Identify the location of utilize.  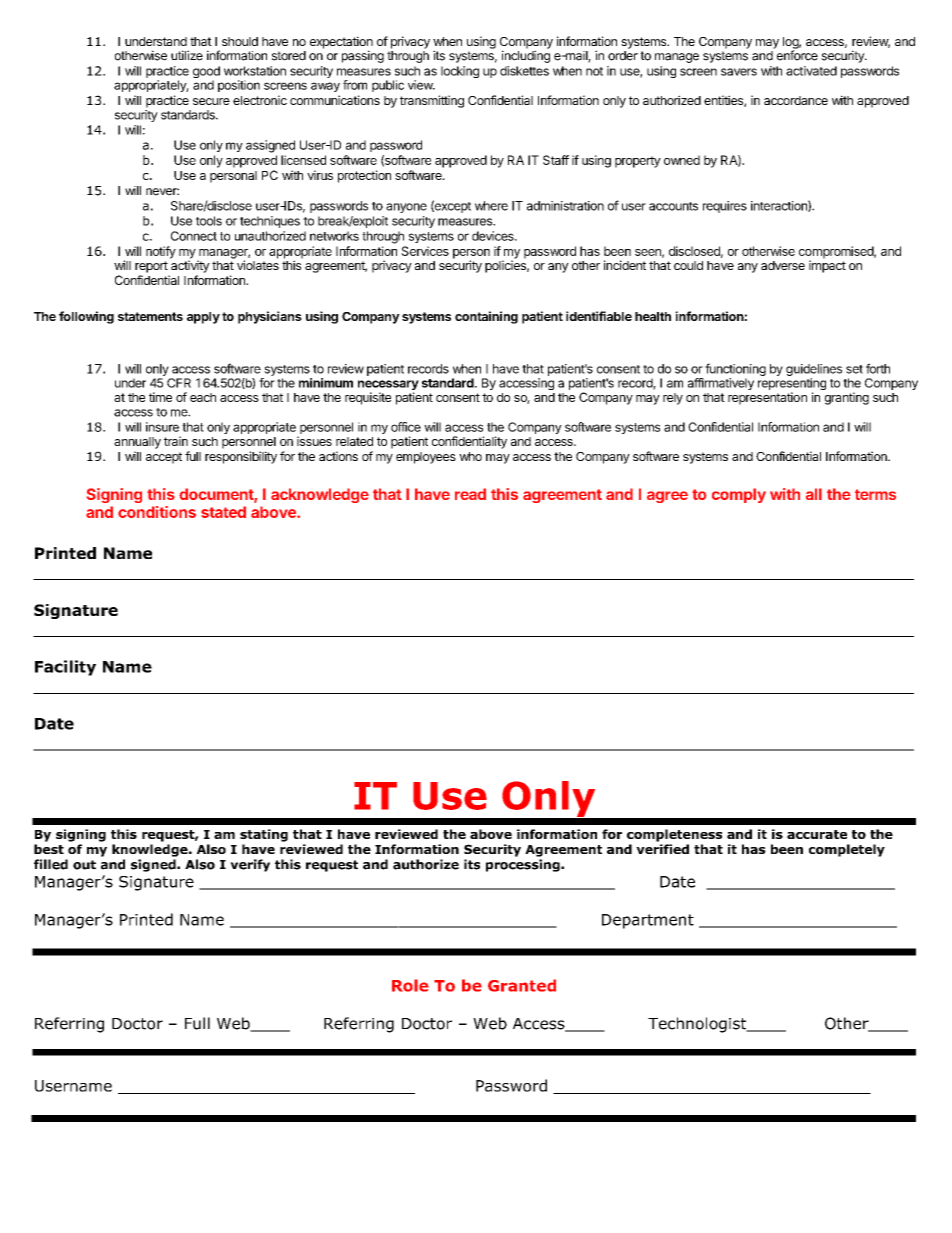
(187, 55).
